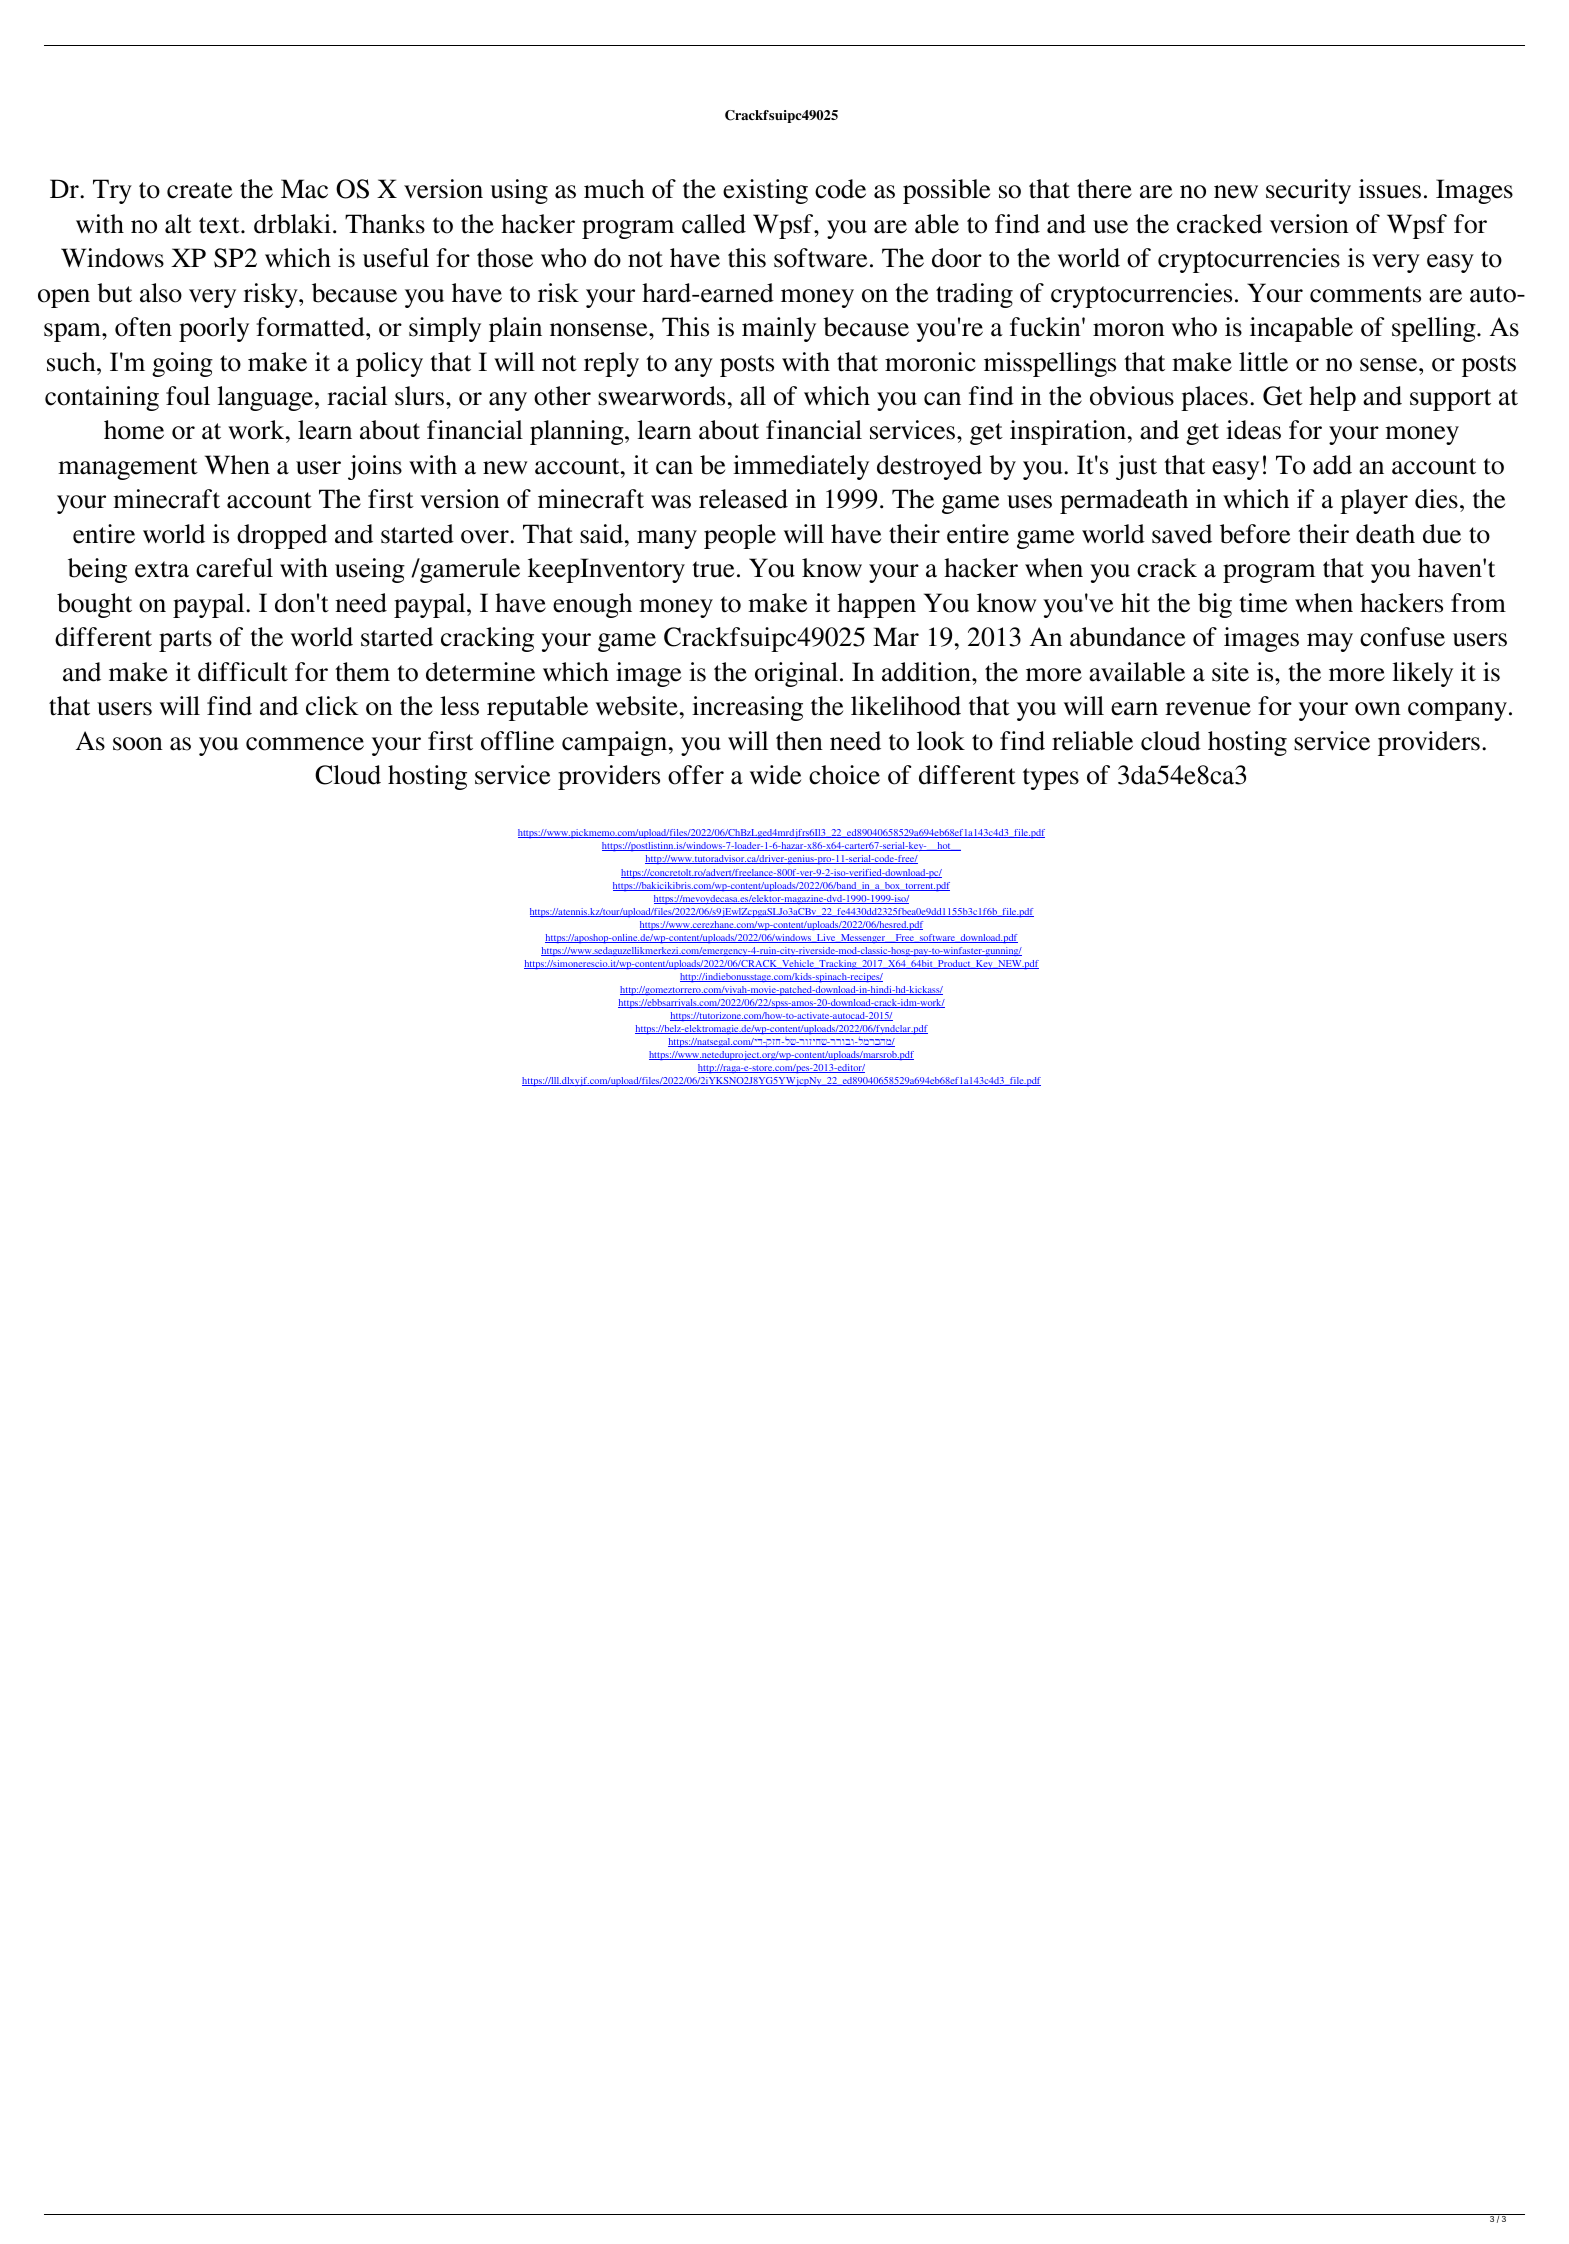 Image resolution: width=1569 pixels, height=2244 pixels. Describe the element at coordinates (775, 775) in the image. I see `wide` at that location.
